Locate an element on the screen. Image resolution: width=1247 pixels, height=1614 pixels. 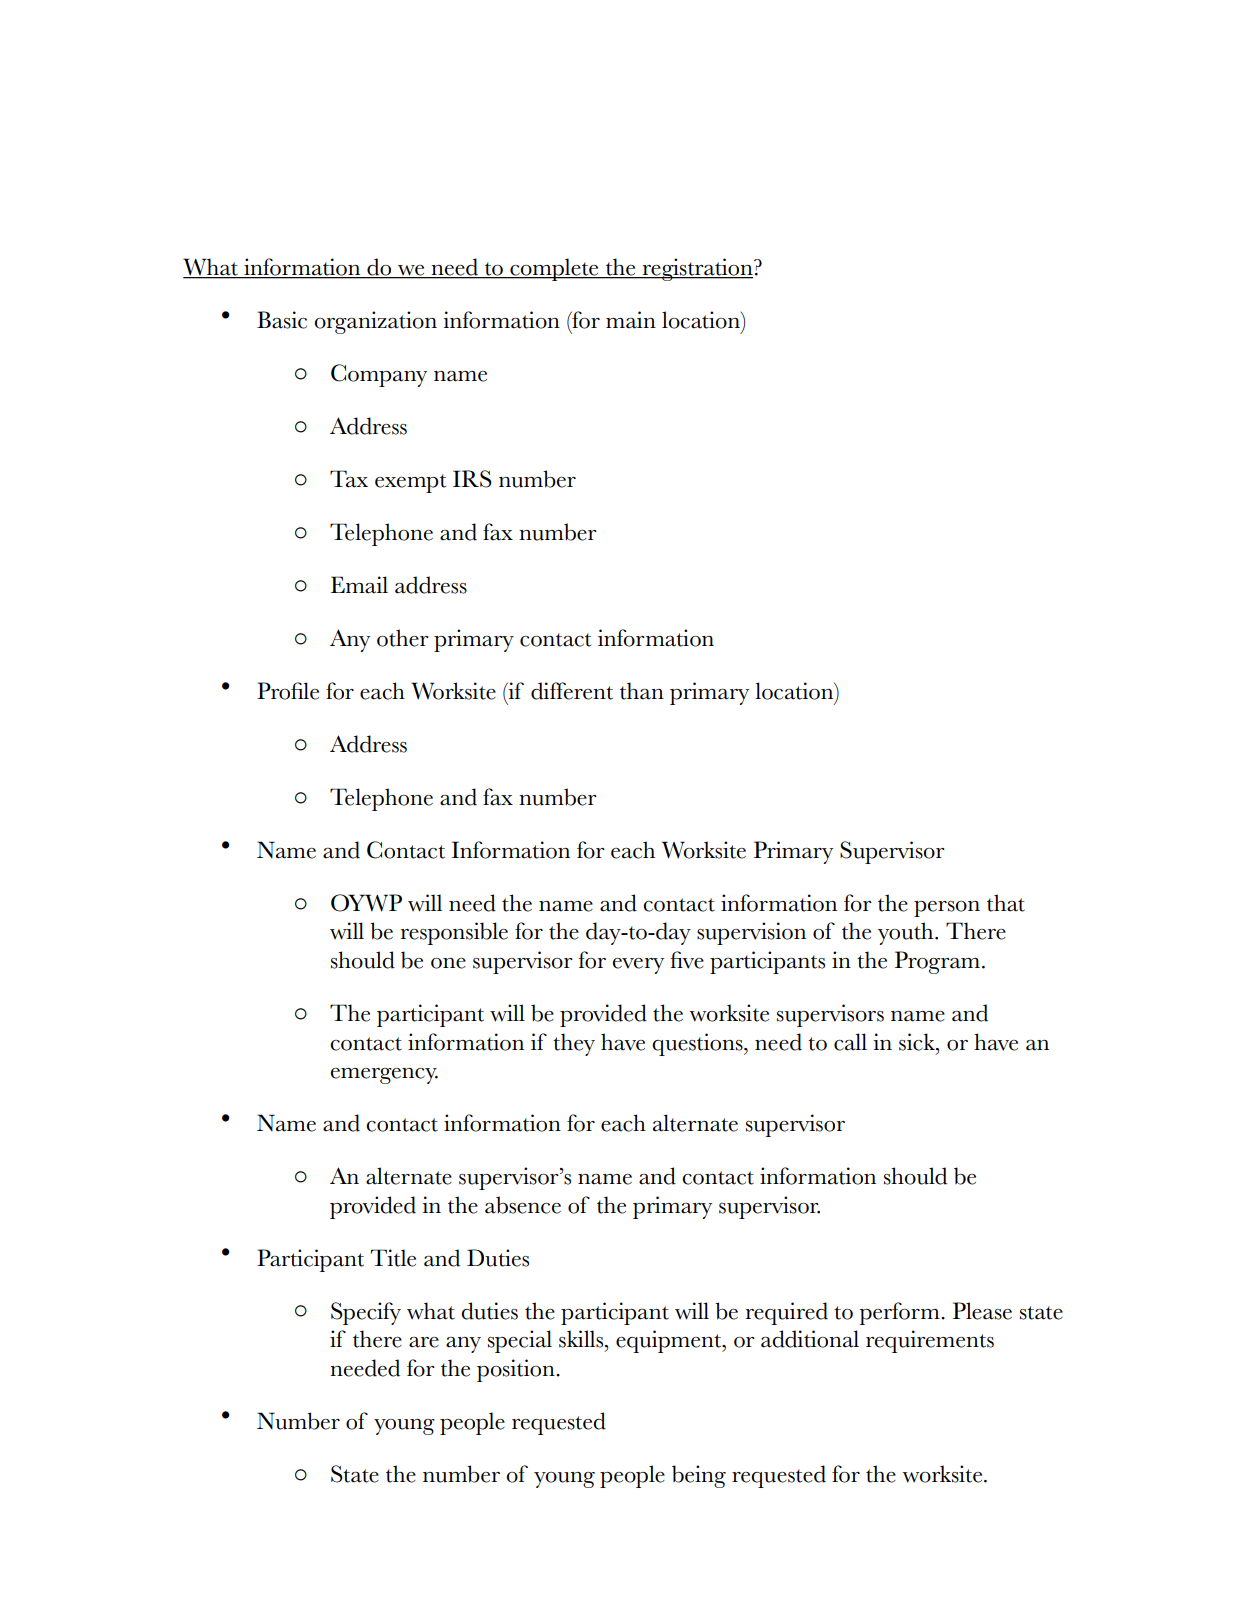
main is located at coordinates (631, 320).
